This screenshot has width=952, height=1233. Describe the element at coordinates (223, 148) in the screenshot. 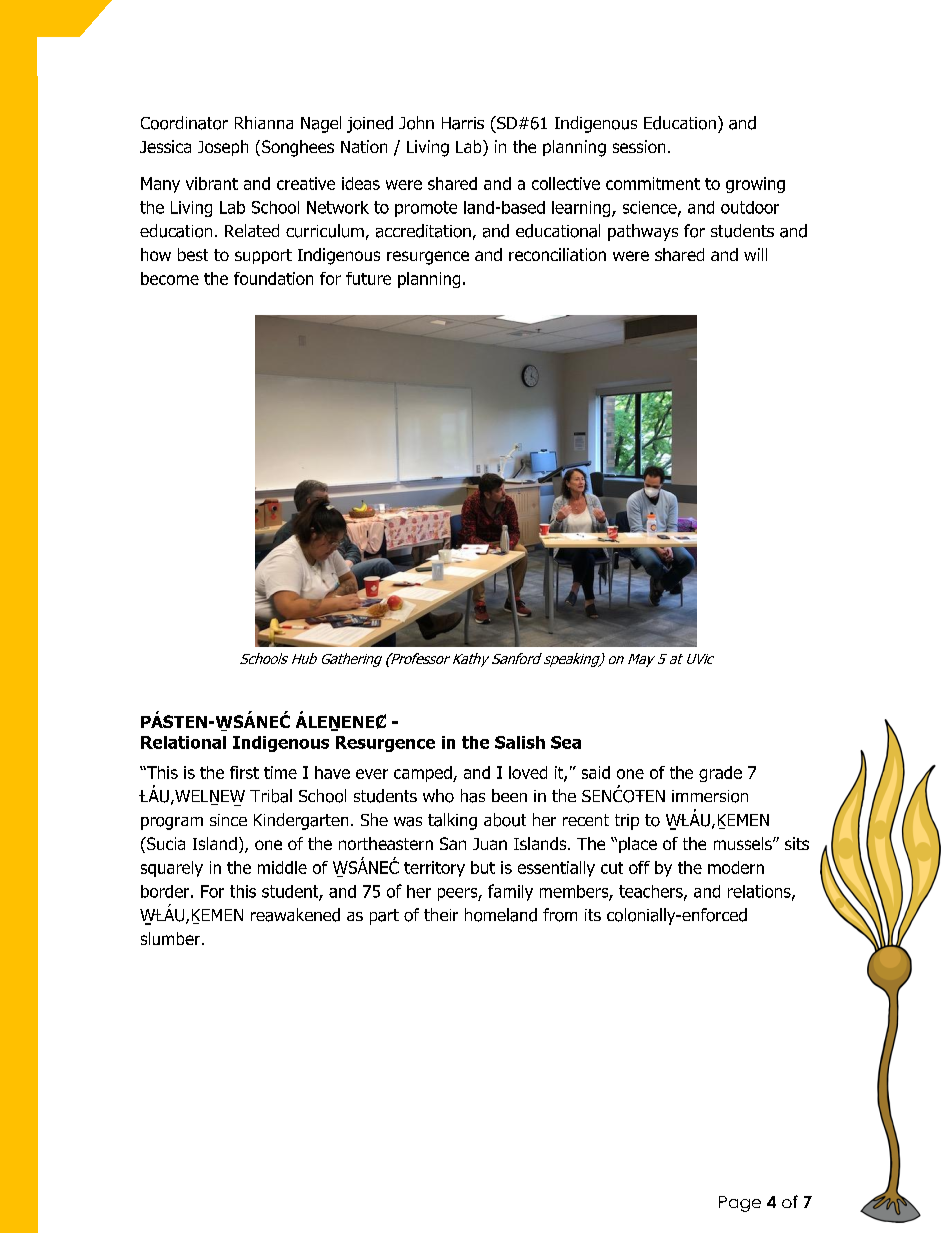

I see `Joseph` at that location.
